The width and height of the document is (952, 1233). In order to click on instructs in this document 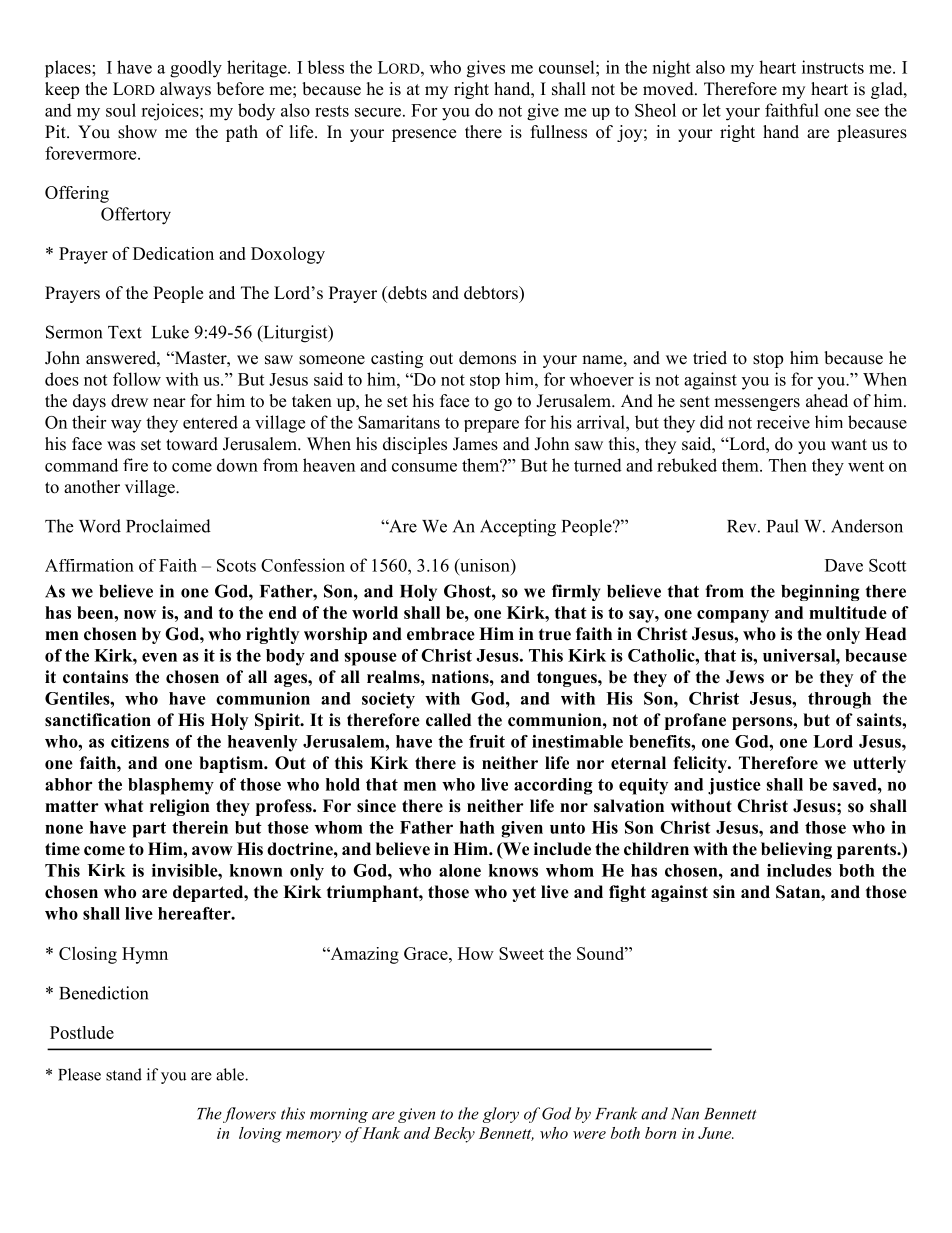, I will do `click(833, 67)`.
